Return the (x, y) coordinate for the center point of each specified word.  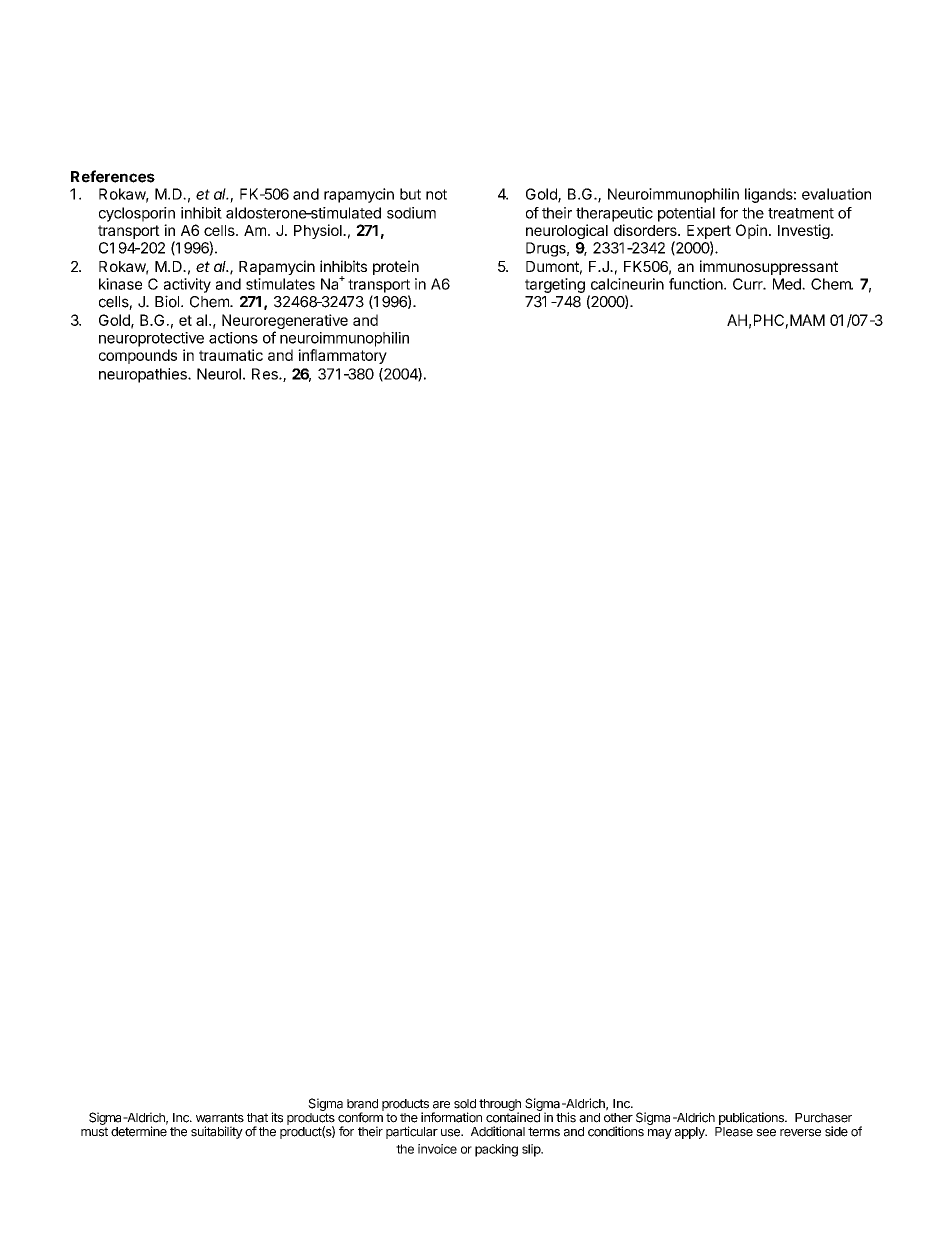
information (451, 1117)
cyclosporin (137, 214)
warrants (220, 1118)
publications (752, 1118)
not (436, 194)
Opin (751, 231)
